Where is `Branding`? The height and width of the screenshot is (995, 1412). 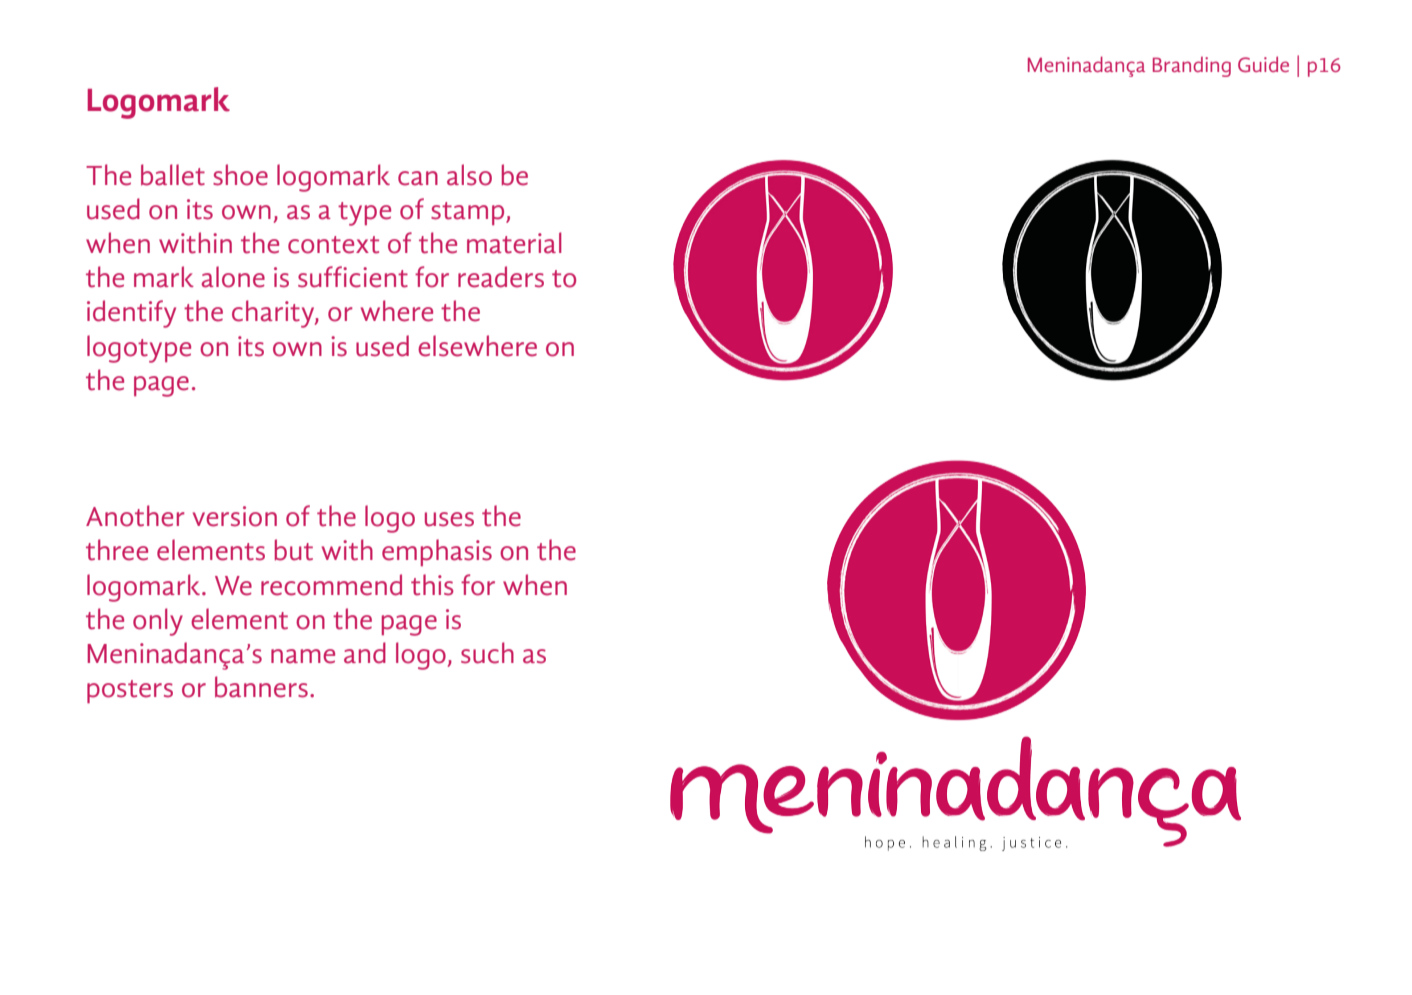 Branding is located at coordinates (1192, 67).
